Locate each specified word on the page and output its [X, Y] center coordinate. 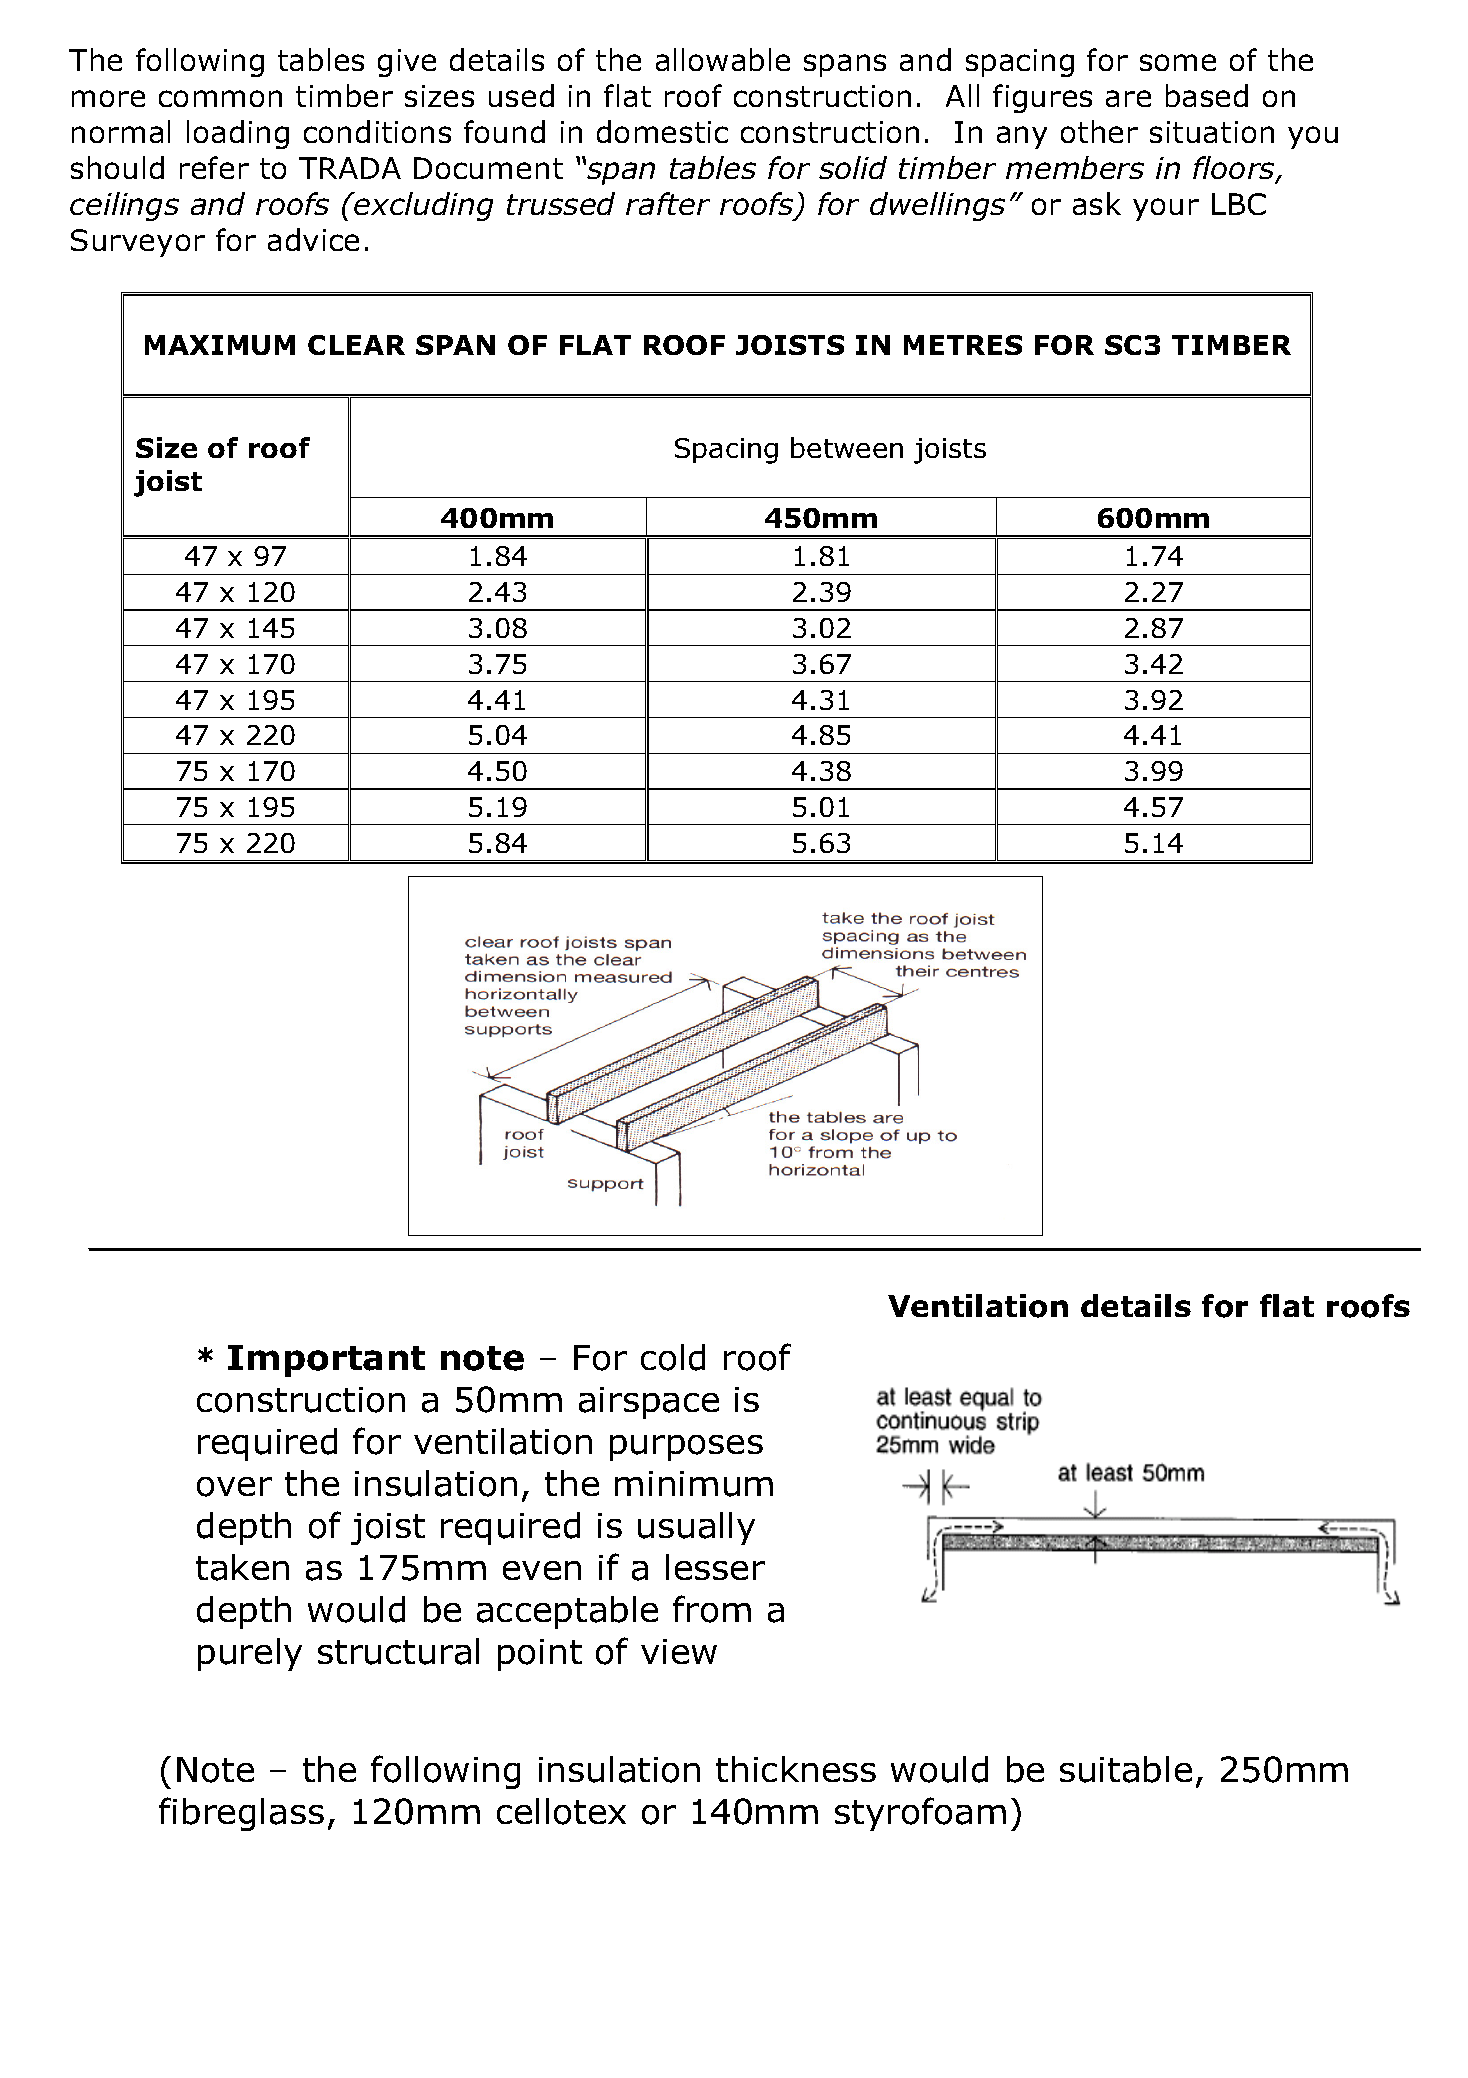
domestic [662, 131]
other [1099, 131]
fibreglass [241, 1814]
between [847, 447]
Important [326, 1361]
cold [673, 1357]
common [220, 98]
